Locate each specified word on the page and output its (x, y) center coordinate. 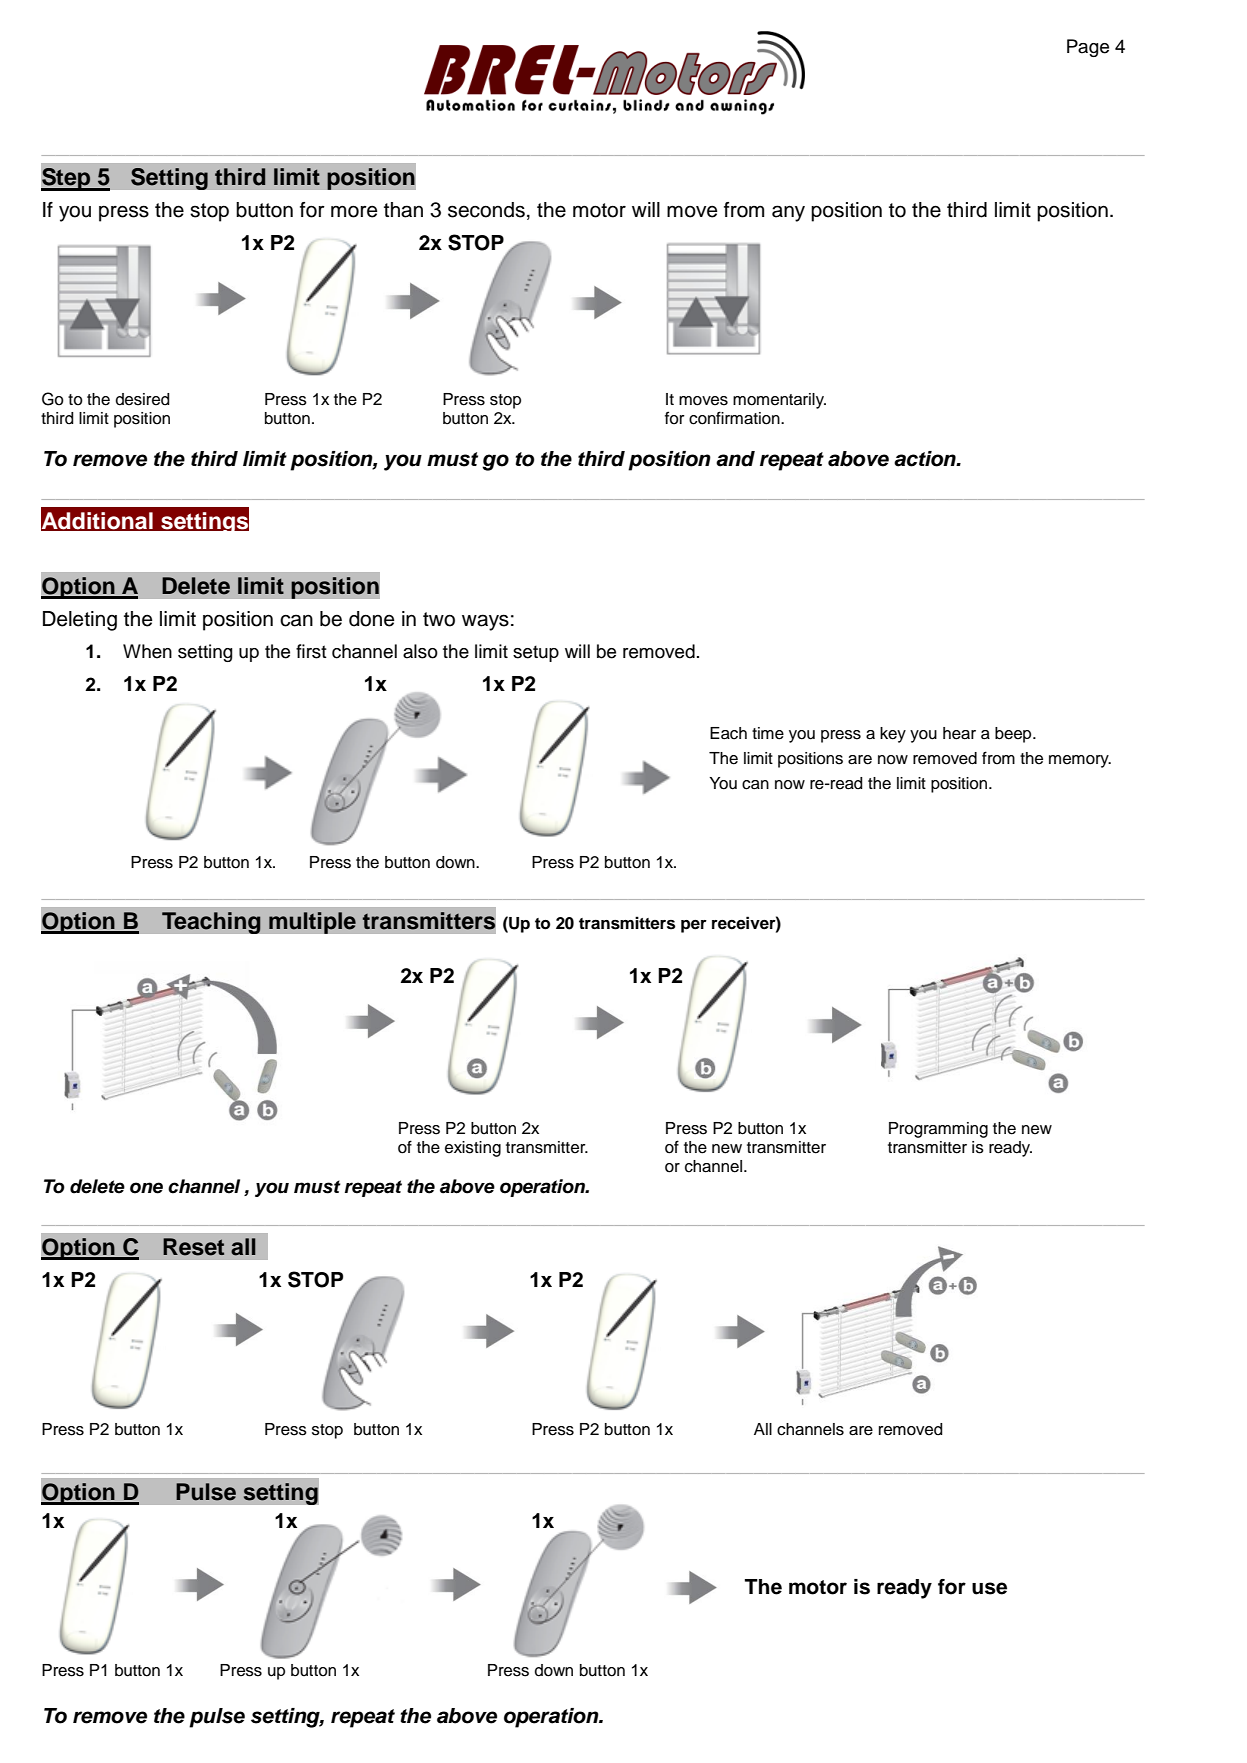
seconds (486, 210)
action (926, 459)
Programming (938, 1130)
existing (473, 1149)
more (354, 211)
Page (1088, 48)
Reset (193, 1247)
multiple (312, 923)
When (147, 651)
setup (536, 653)
